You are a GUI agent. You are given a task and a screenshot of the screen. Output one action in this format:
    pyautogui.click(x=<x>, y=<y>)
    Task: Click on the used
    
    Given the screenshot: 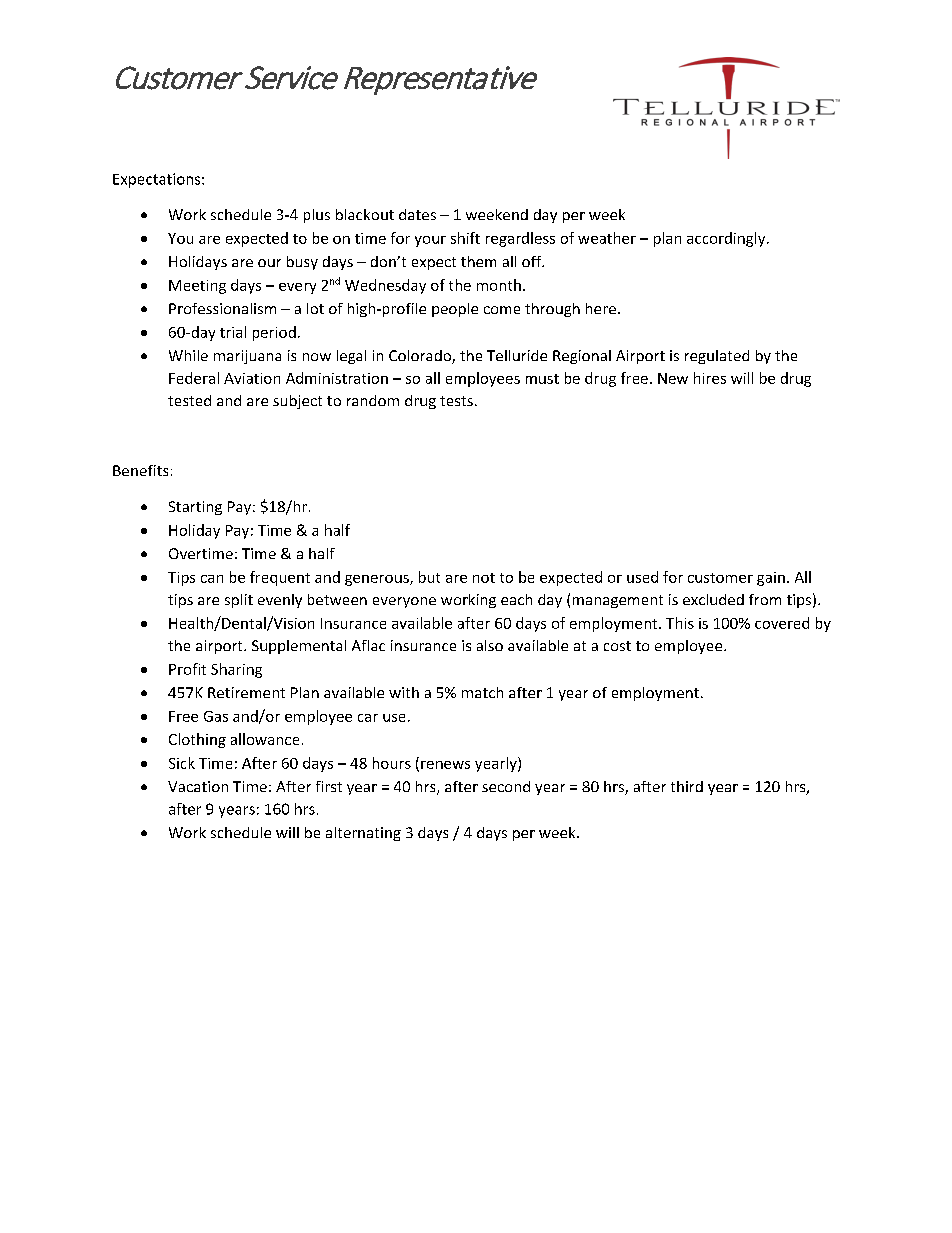 What is the action you would take?
    pyautogui.click(x=642, y=577)
